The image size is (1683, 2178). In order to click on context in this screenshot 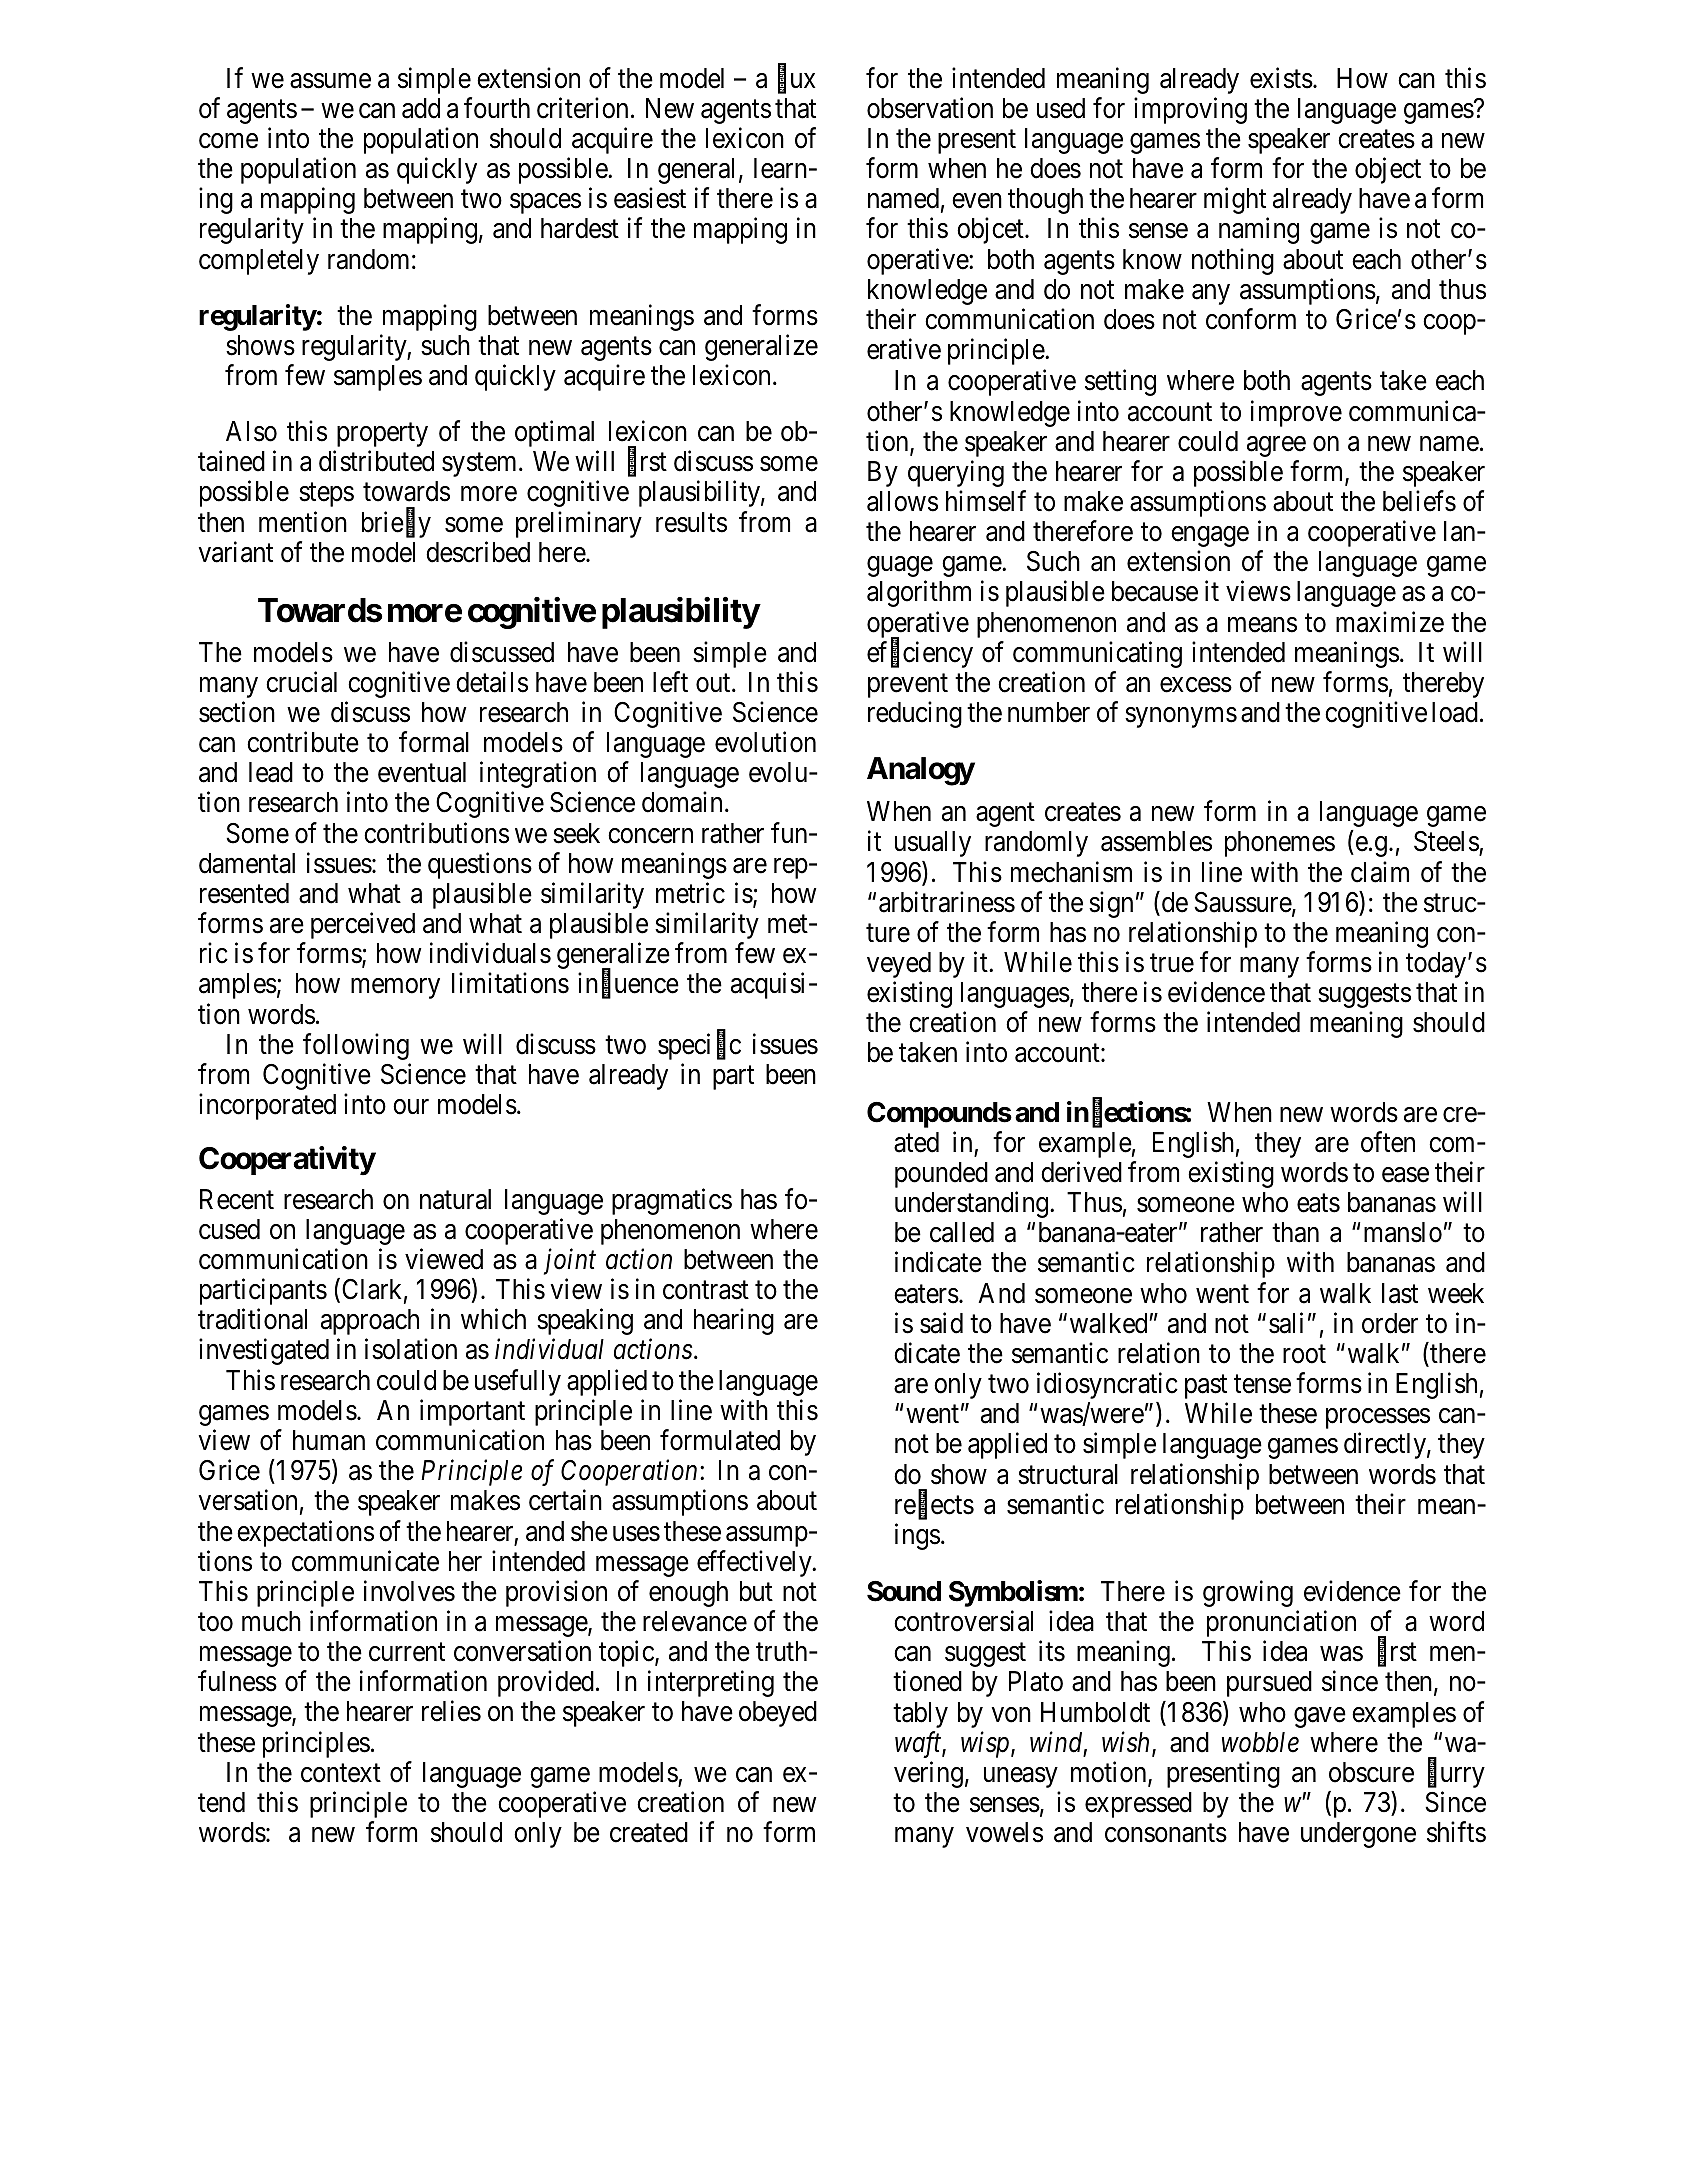, I will do `click(341, 1773)`.
